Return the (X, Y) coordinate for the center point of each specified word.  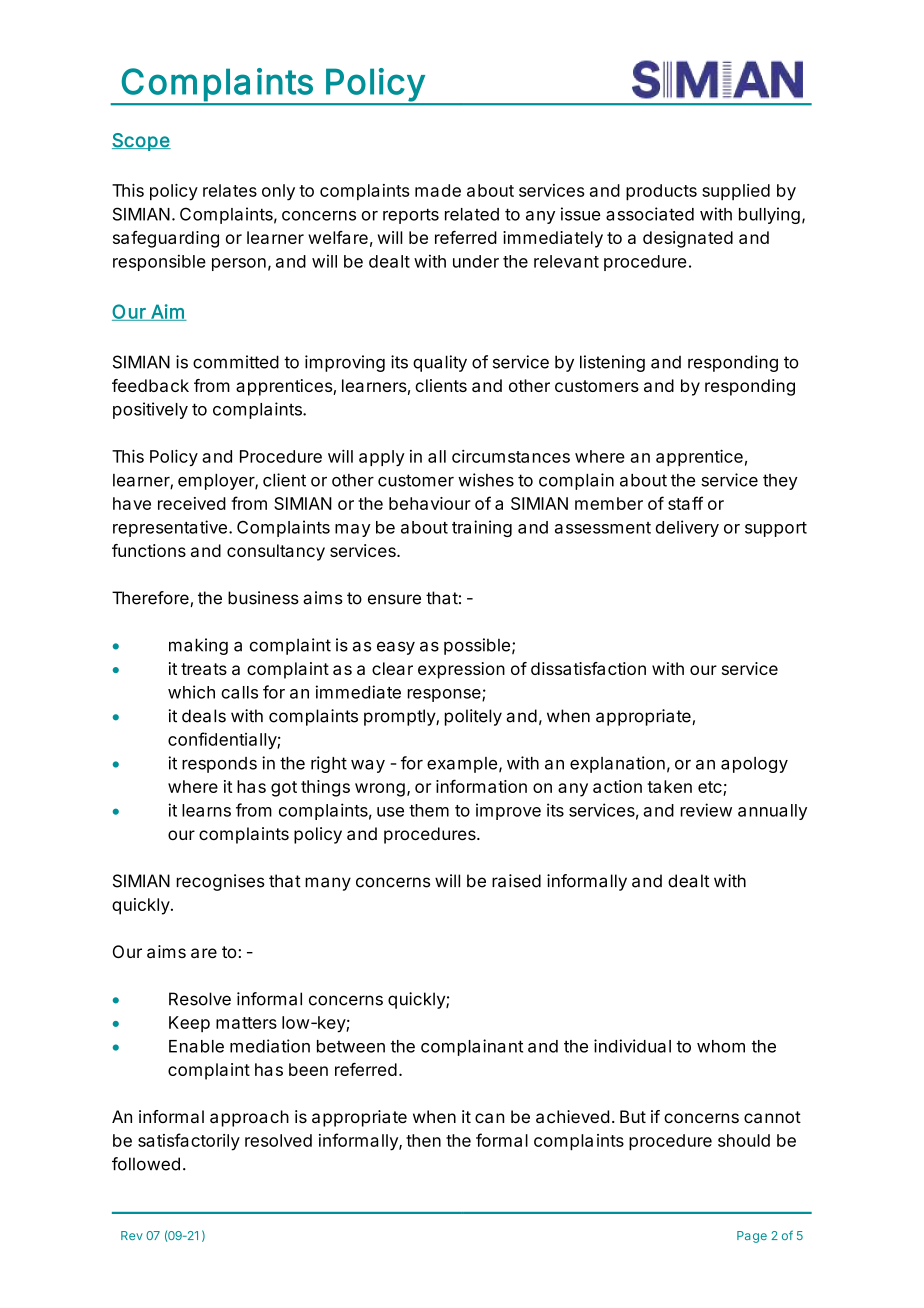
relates (230, 190)
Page (752, 1237)
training (482, 528)
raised (516, 881)
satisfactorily (189, 1142)
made (438, 190)
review (706, 810)
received (192, 503)
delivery (687, 528)
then (423, 1140)
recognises (221, 882)
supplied (736, 192)
